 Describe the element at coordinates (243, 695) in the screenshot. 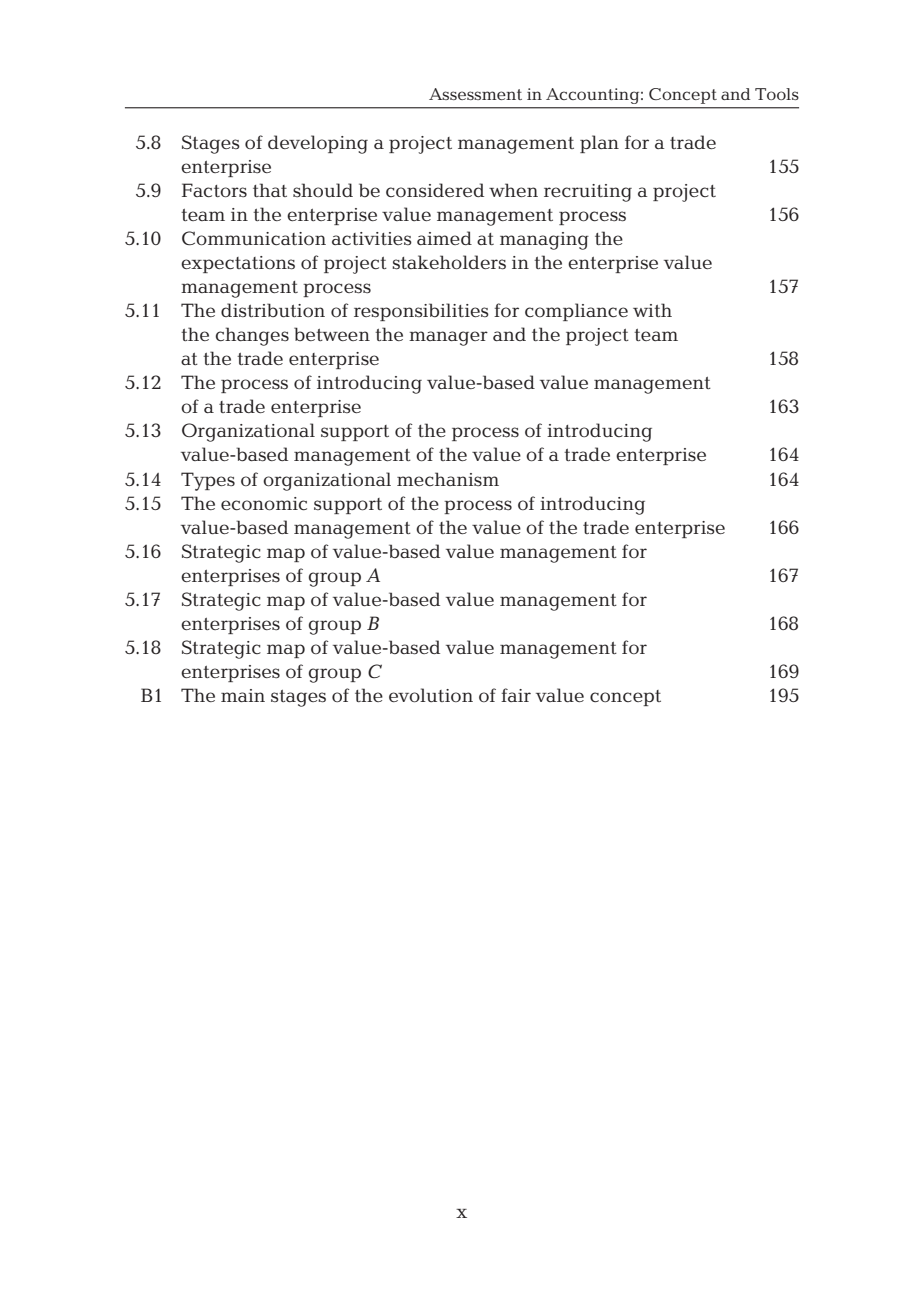

I see `main` at that location.
